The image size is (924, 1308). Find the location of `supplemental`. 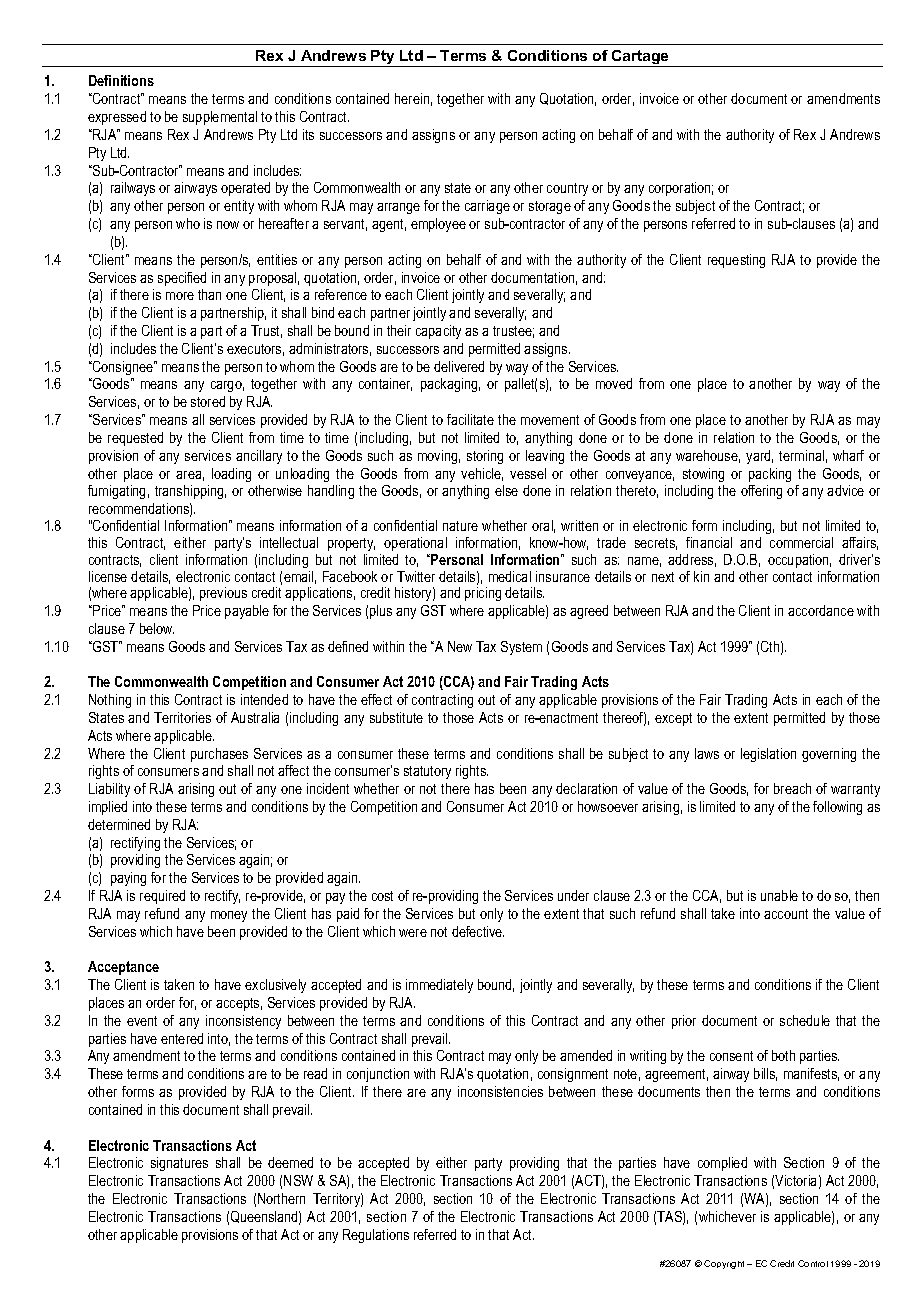

supplemental is located at coordinates (220, 118).
